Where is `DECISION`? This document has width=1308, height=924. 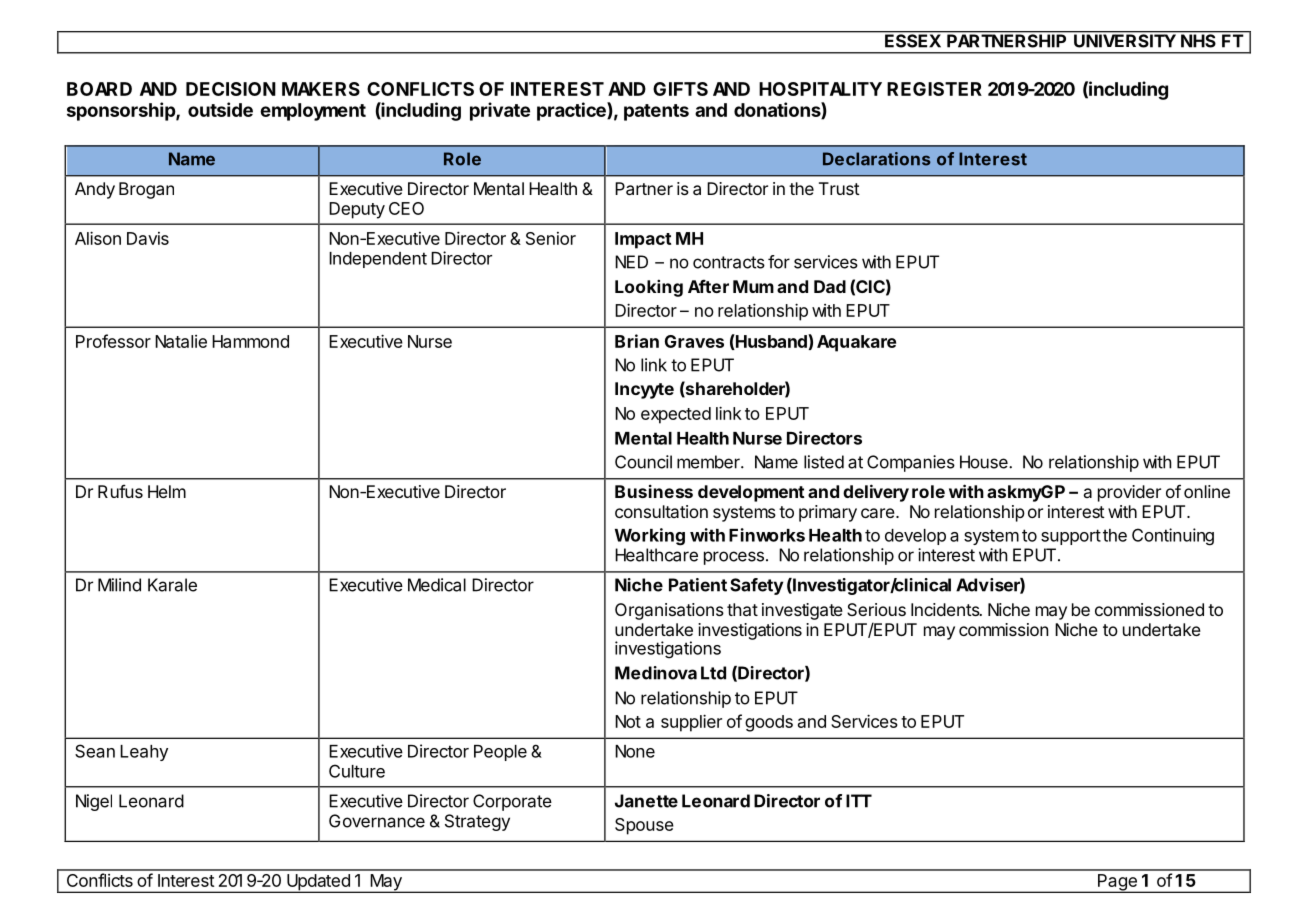
DECISION is located at coordinates (231, 89).
